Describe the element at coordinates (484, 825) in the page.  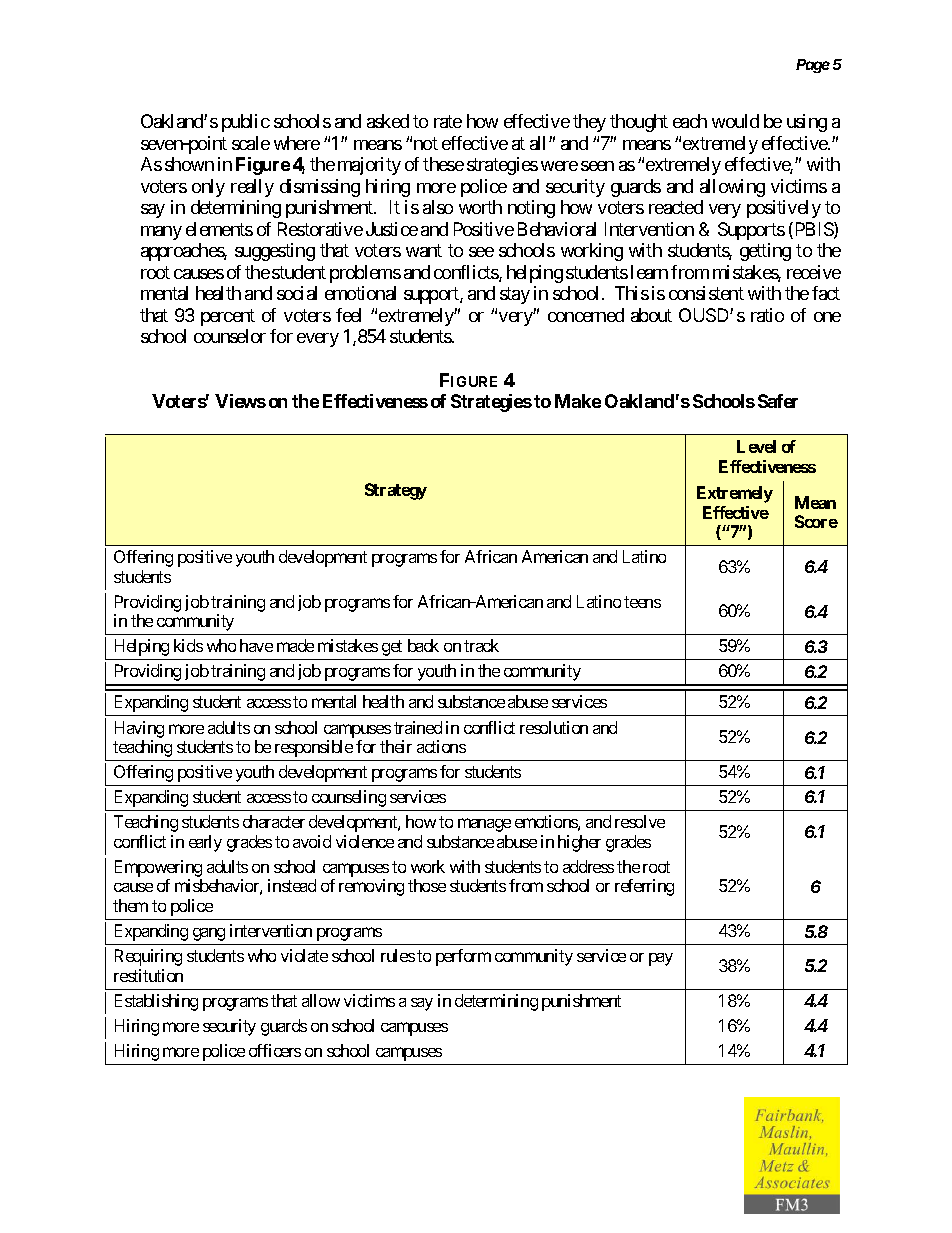
I see `manage` at that location.
